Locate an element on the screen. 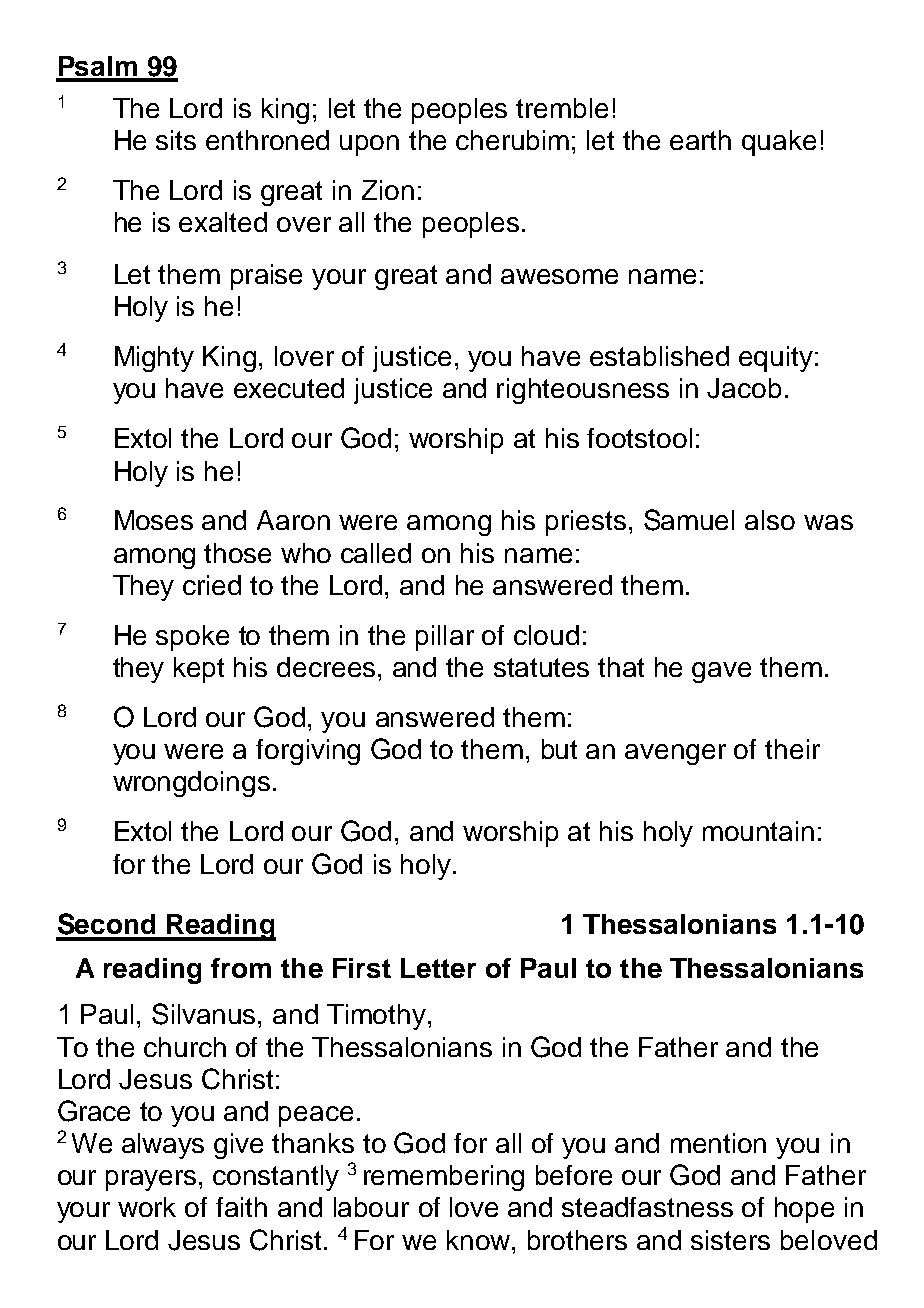 The height and width of the screenshot is (1308, 924). kept is located at coordinates (199, 670).
